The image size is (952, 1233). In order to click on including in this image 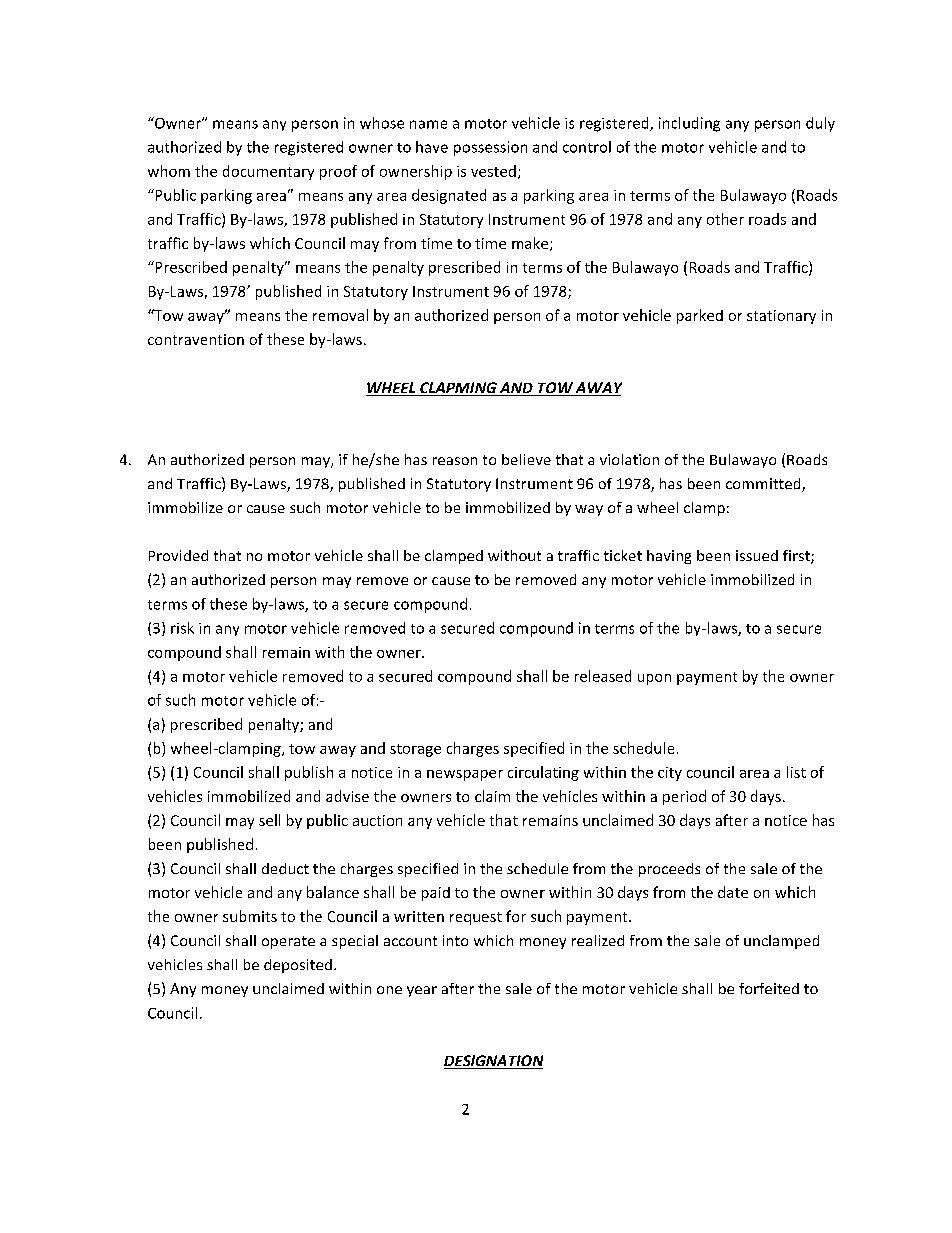, I will do `click(689, 124)`.
